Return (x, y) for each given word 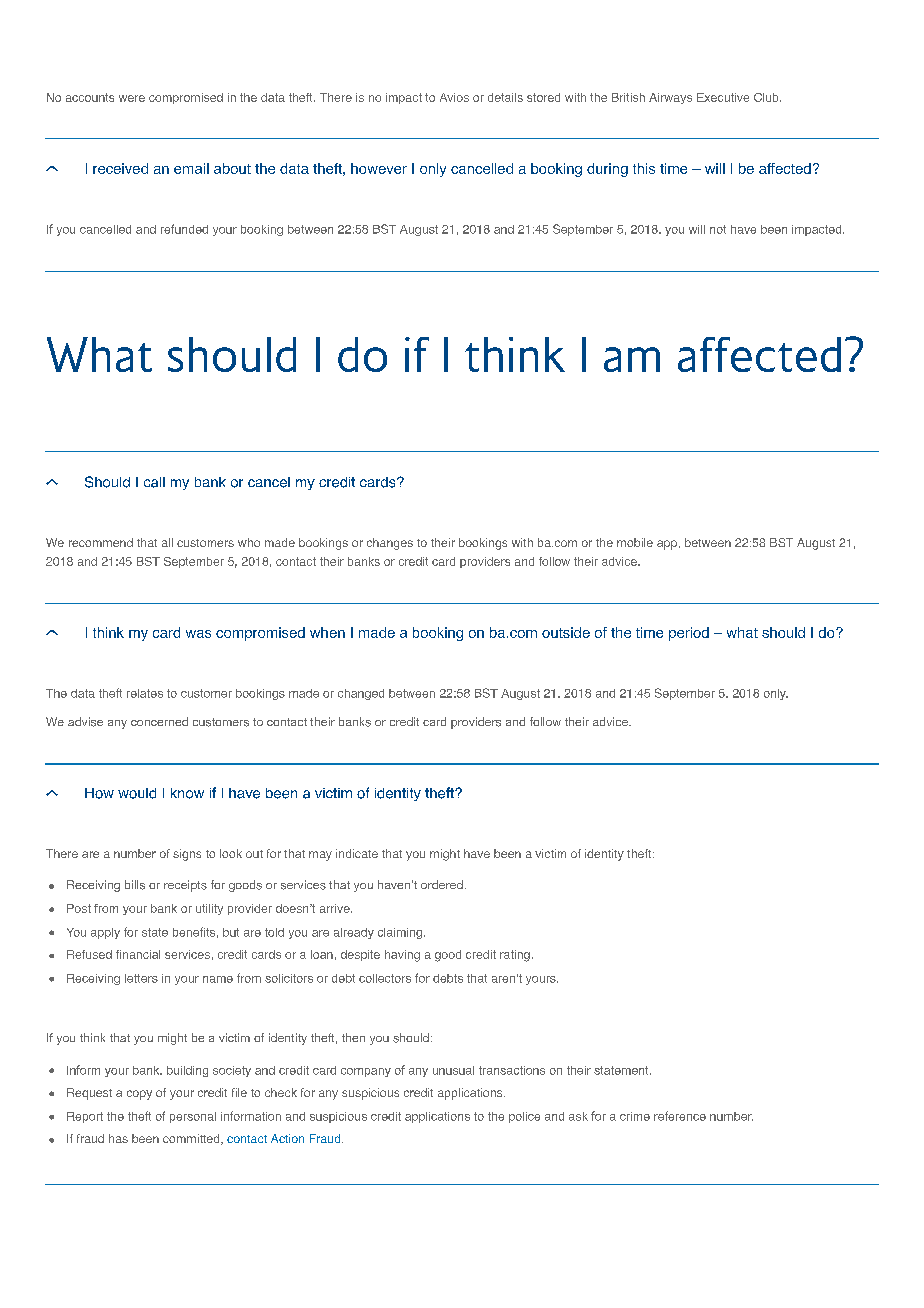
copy (139, 1095)
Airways (670, 98)
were (132, 98)
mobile (635, 542)
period (689, 634)
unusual (453, 1070)
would (137, 793)
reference (680, 1116)
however (379, 168)
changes (390, 544)
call (154, 482)
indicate (357, 853)
